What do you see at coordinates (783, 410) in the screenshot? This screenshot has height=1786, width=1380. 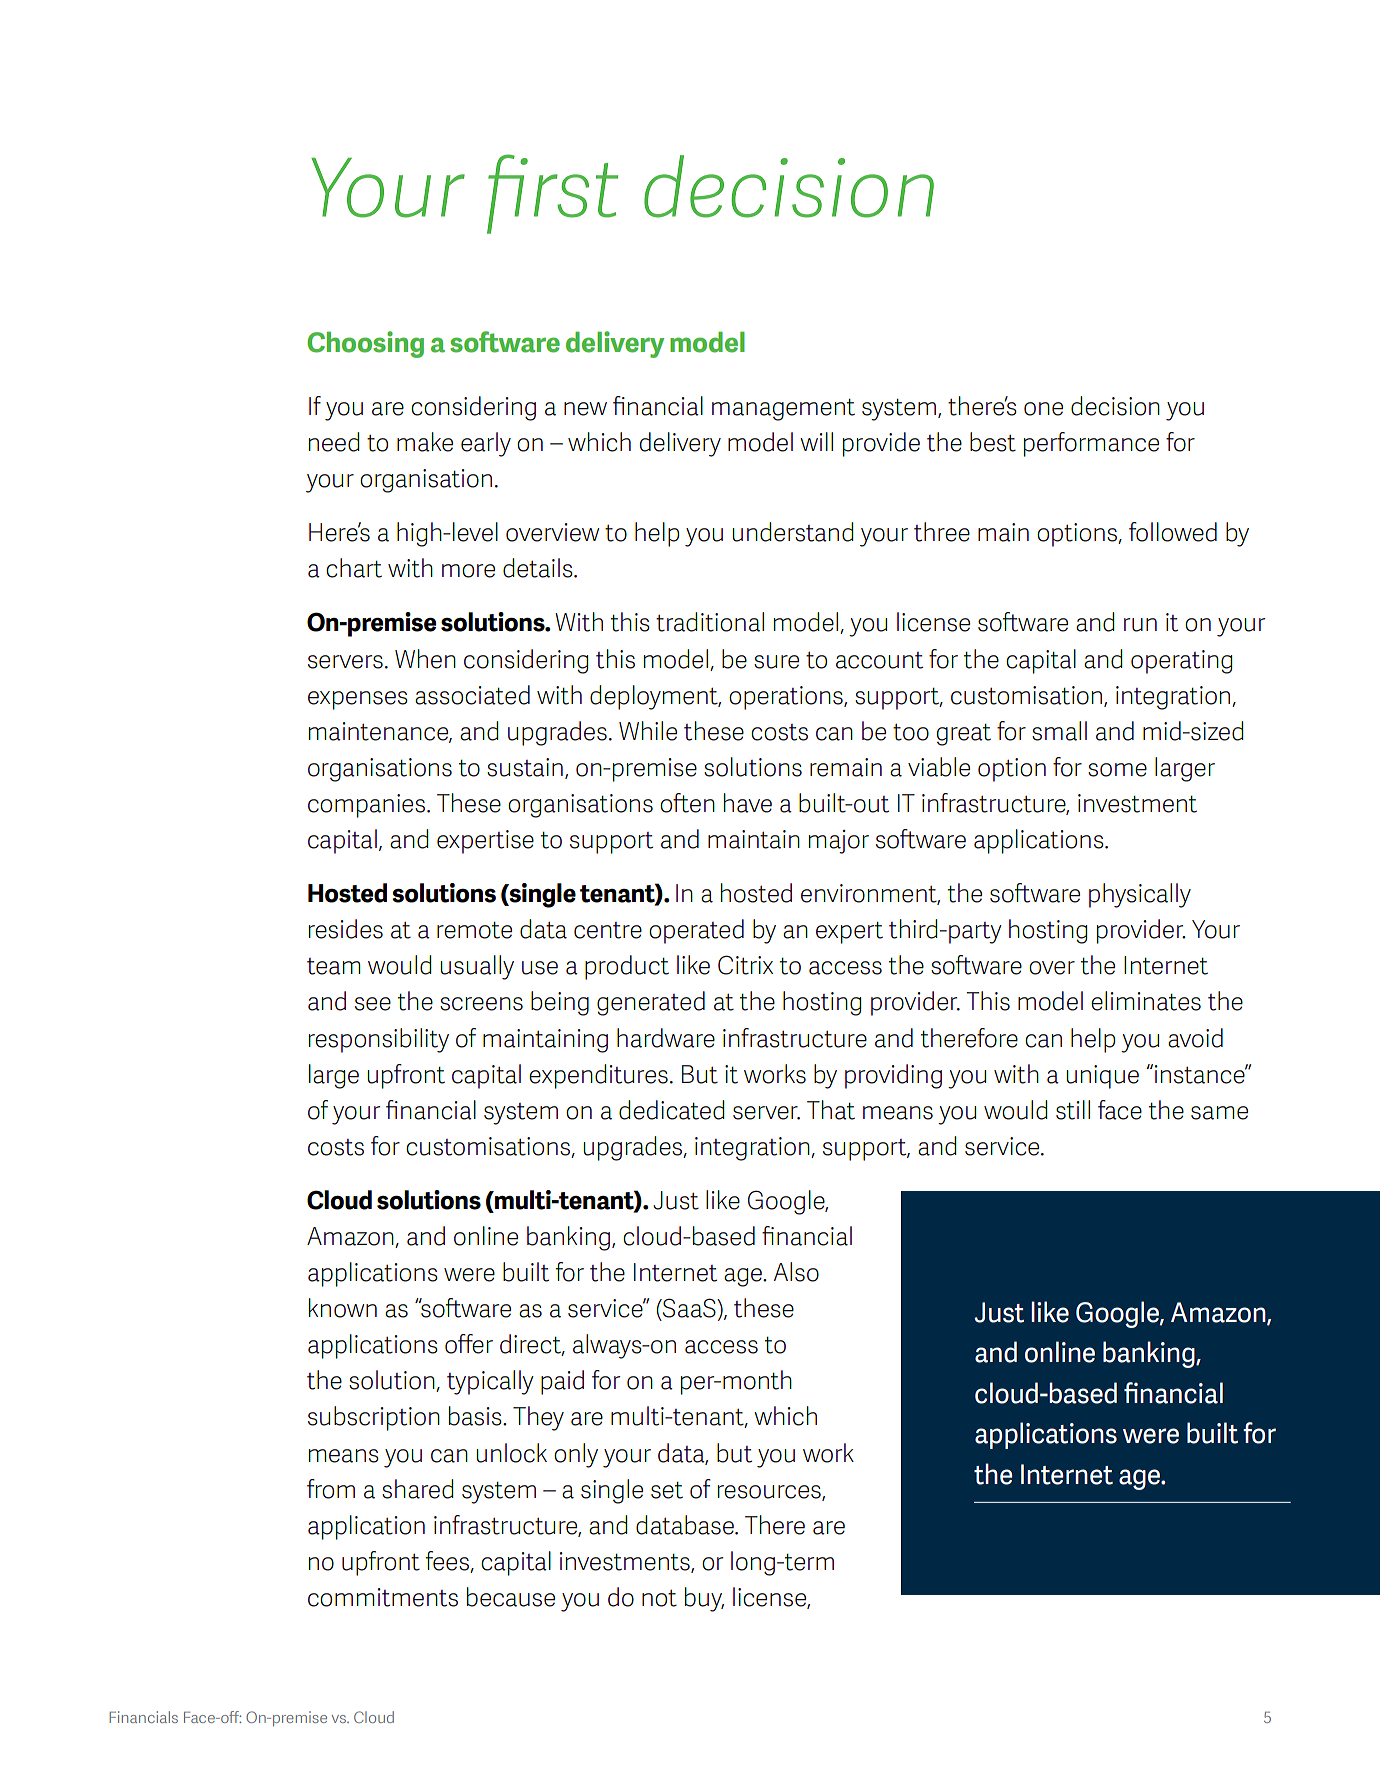 I see `management` at bounding box center [783, 410].
